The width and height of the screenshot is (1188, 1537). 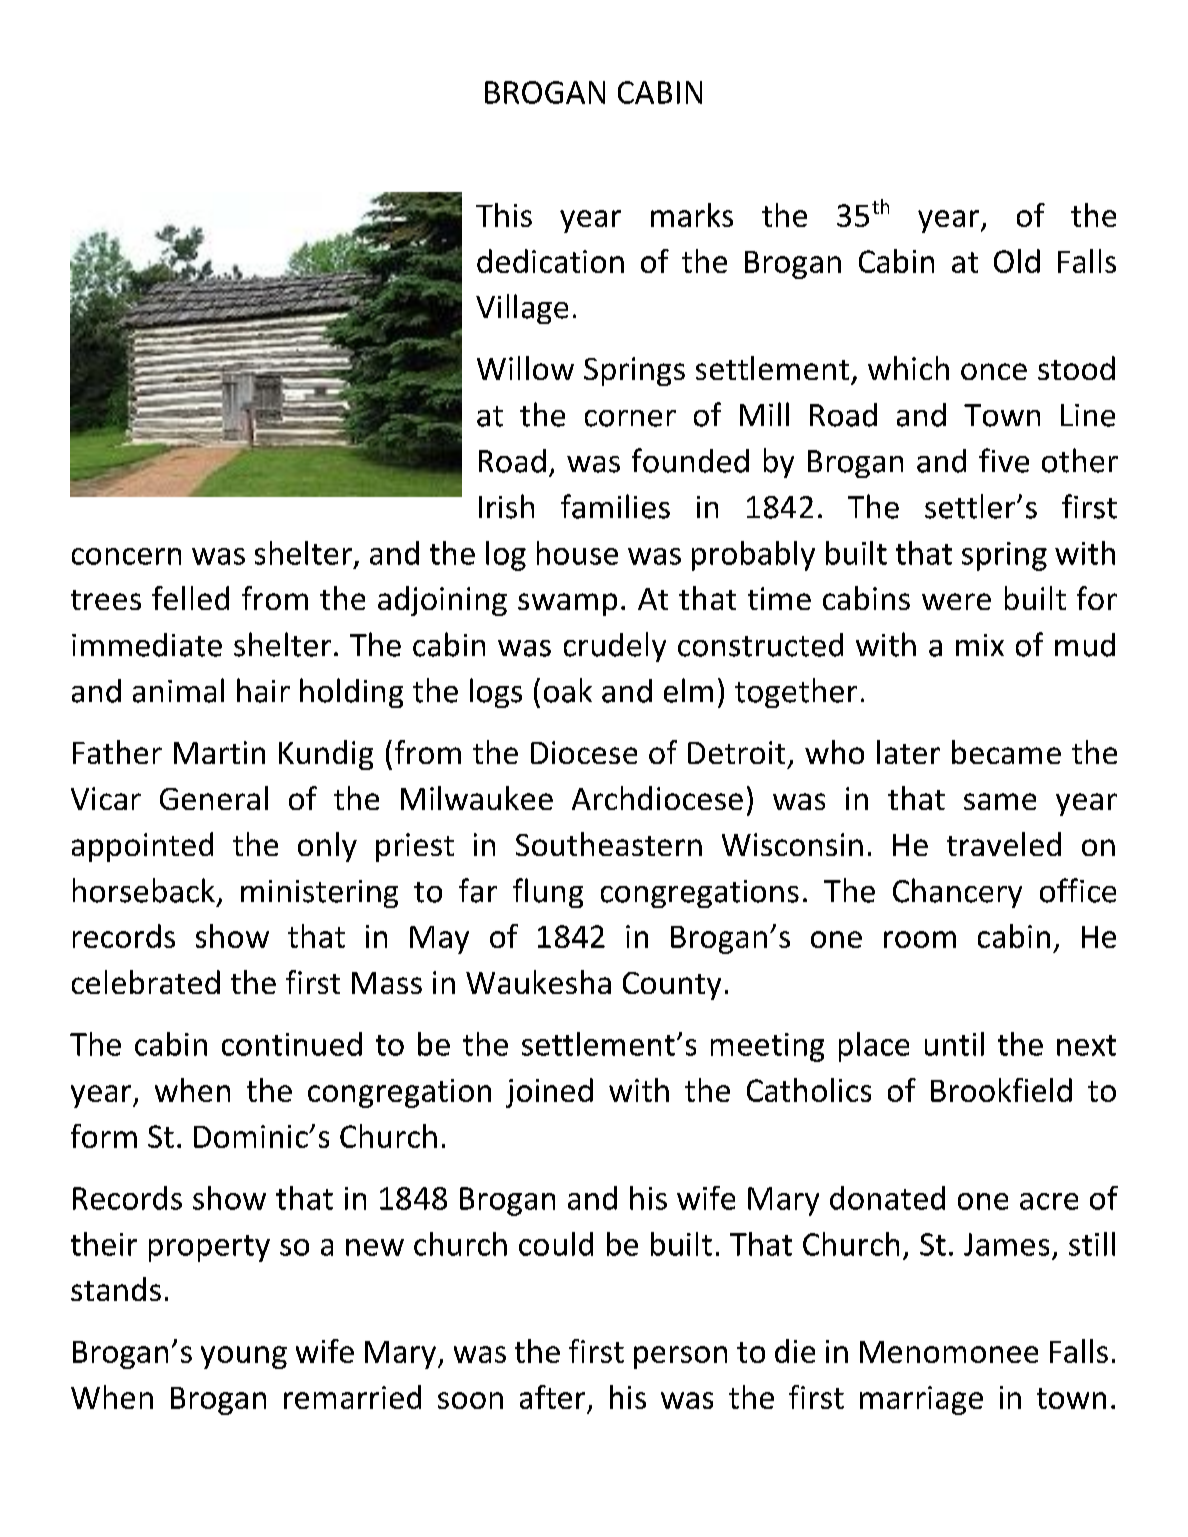 I want to click on young, so click(x=244, y=1357).
